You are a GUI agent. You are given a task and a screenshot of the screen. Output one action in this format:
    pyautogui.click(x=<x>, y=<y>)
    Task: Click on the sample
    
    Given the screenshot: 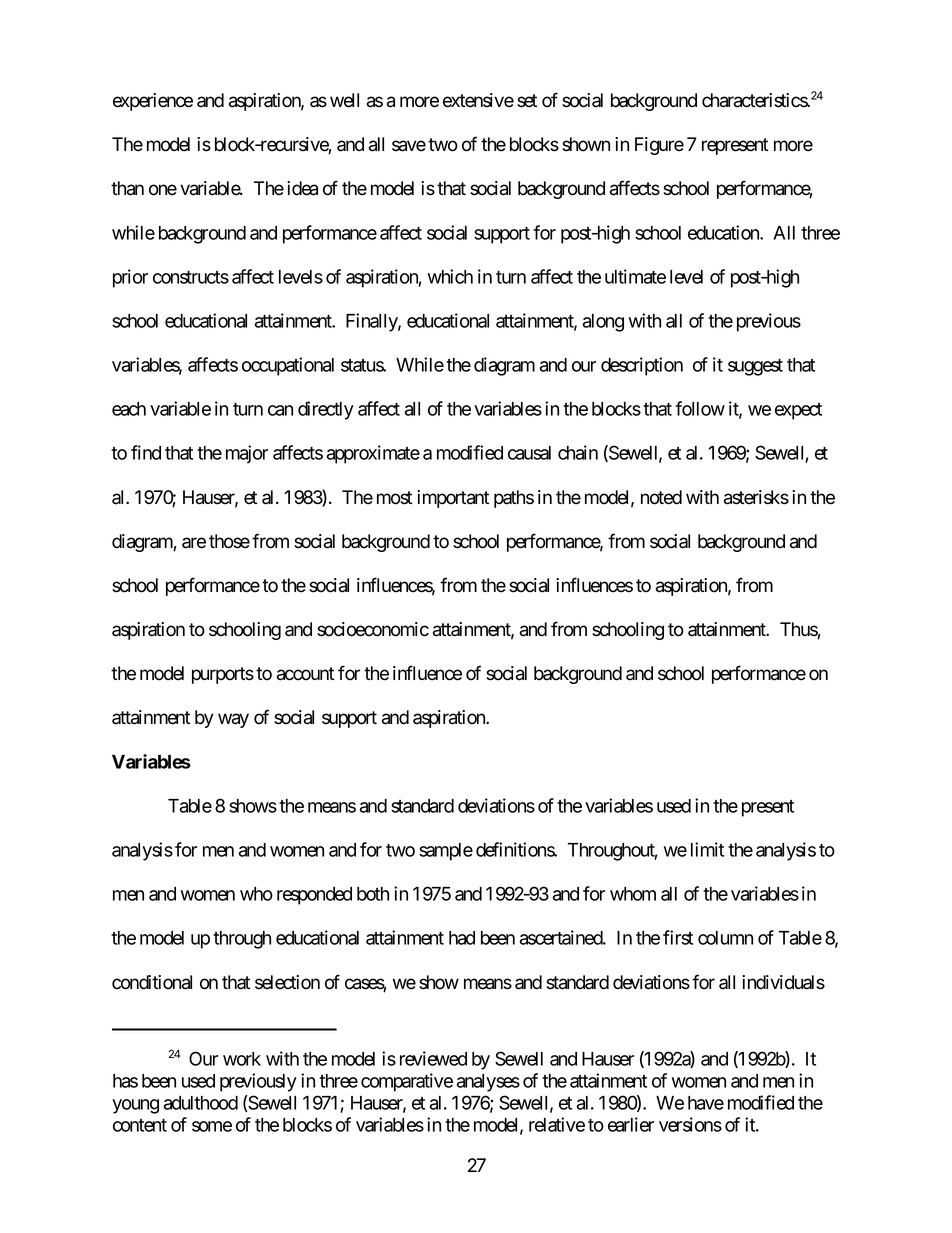 What is the action you would take?
    pyautogui.click(x=446, y=852)
